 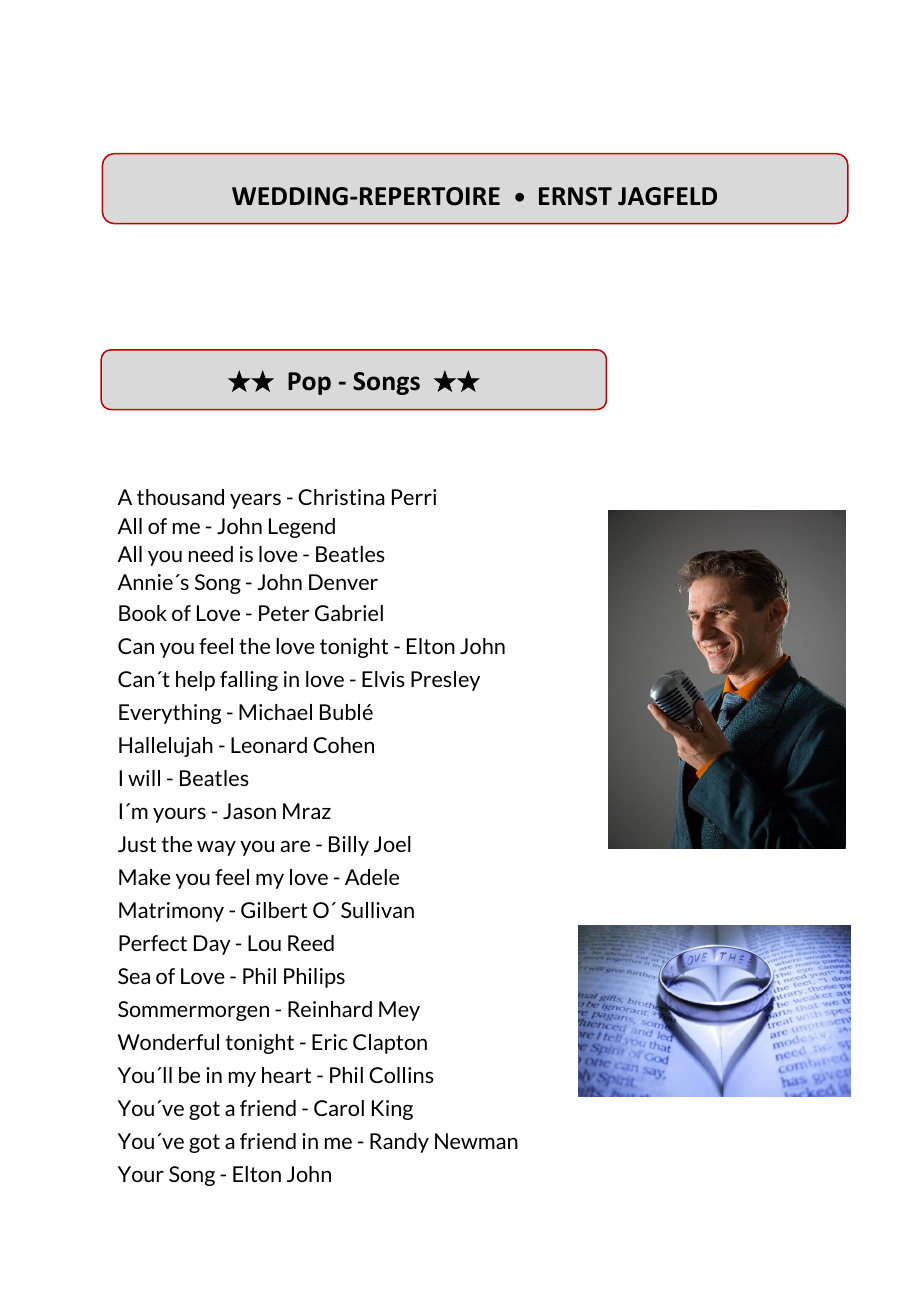 What do you see at coordinates (343, 582) in the image?
I see `Denver` at bounding box center [343, 582].
